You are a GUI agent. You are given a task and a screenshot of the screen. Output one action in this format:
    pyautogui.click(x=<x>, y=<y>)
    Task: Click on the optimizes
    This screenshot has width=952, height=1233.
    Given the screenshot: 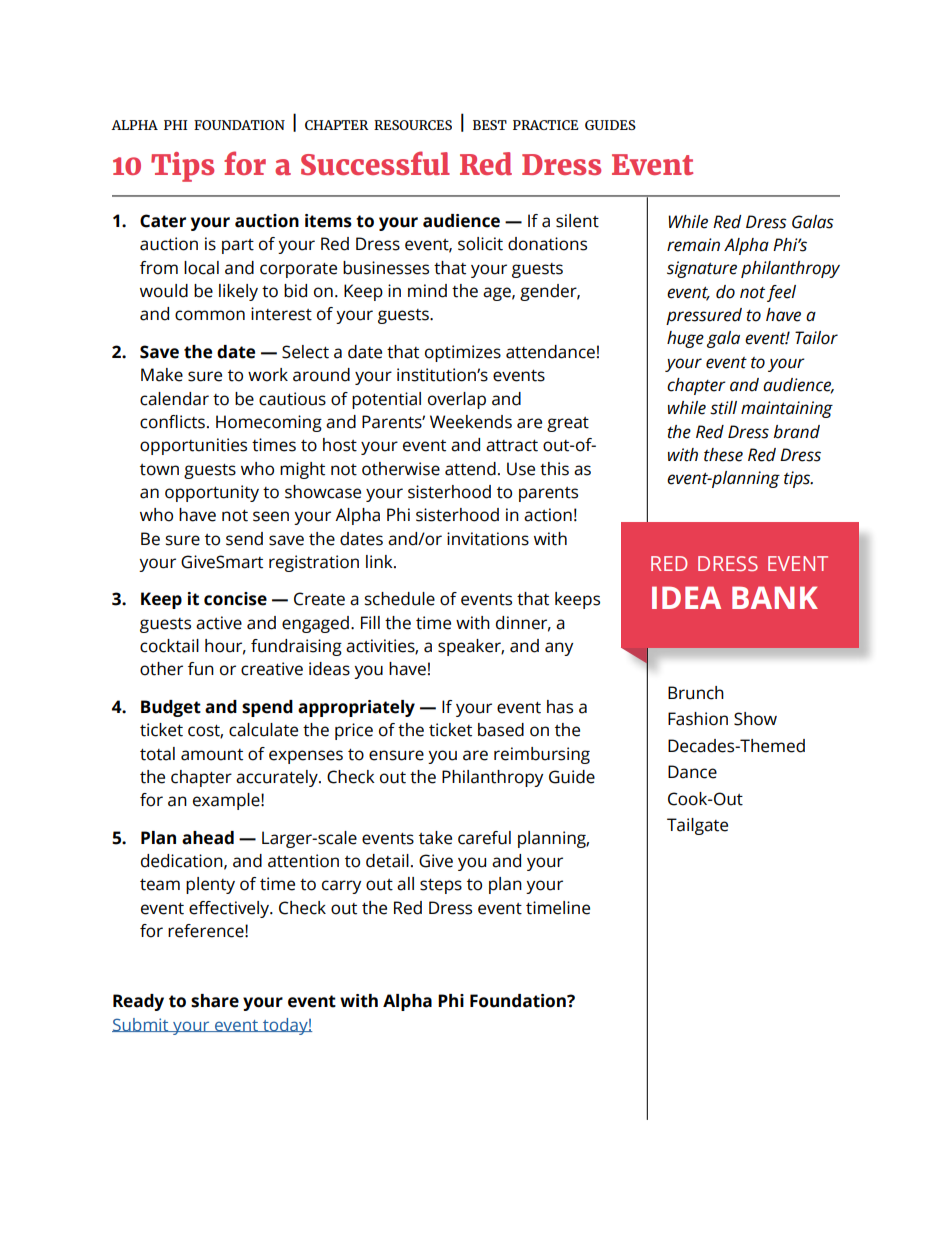 What is the action you would take?
    pyautogui.click(x=463, y=353)
